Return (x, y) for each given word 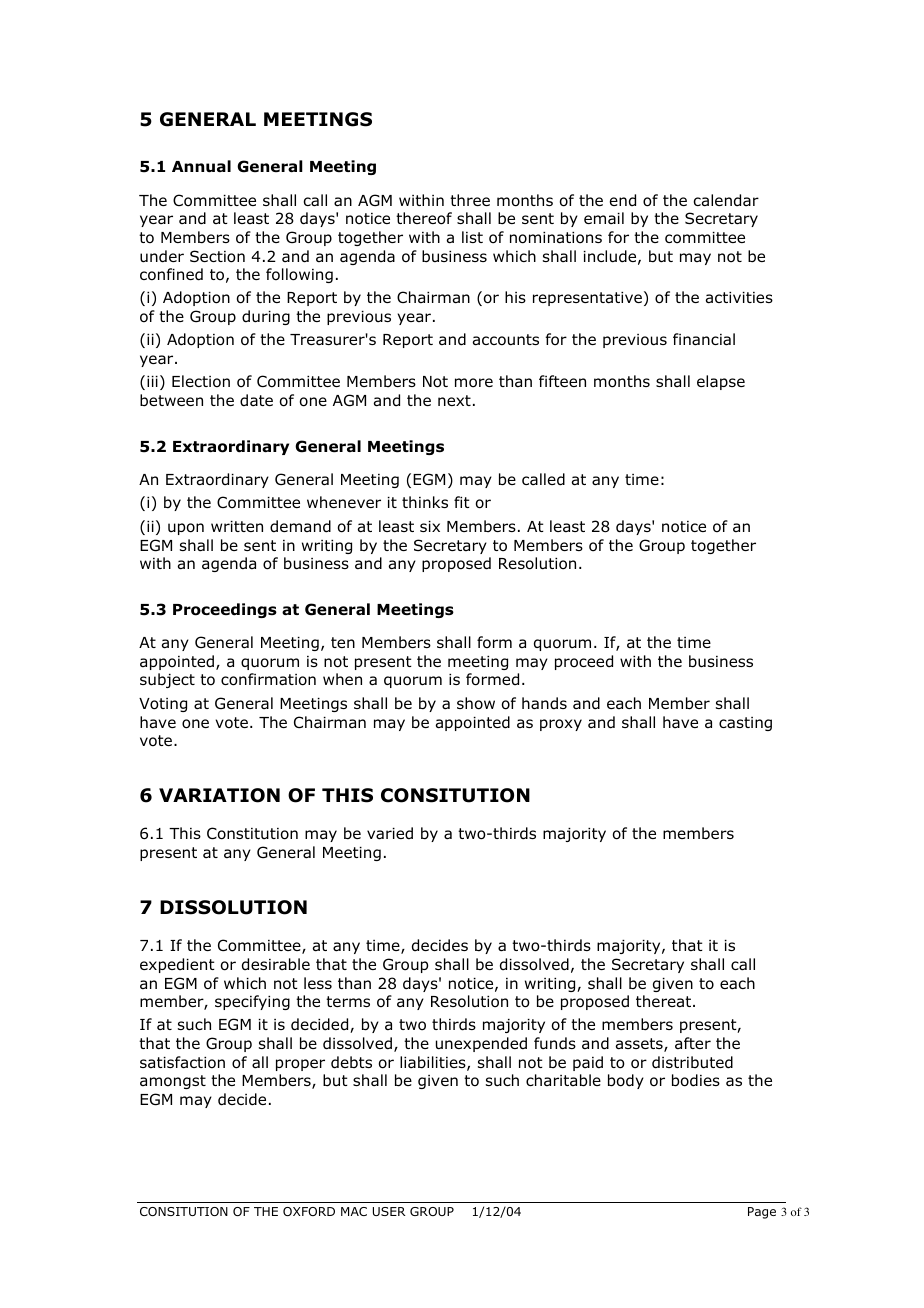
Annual (201, 166)
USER (389, 1211)
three (470, 200)
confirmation (268, 679)
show (476, 703)
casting (745, 724)
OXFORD (309, 1211)
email (604, 218)
